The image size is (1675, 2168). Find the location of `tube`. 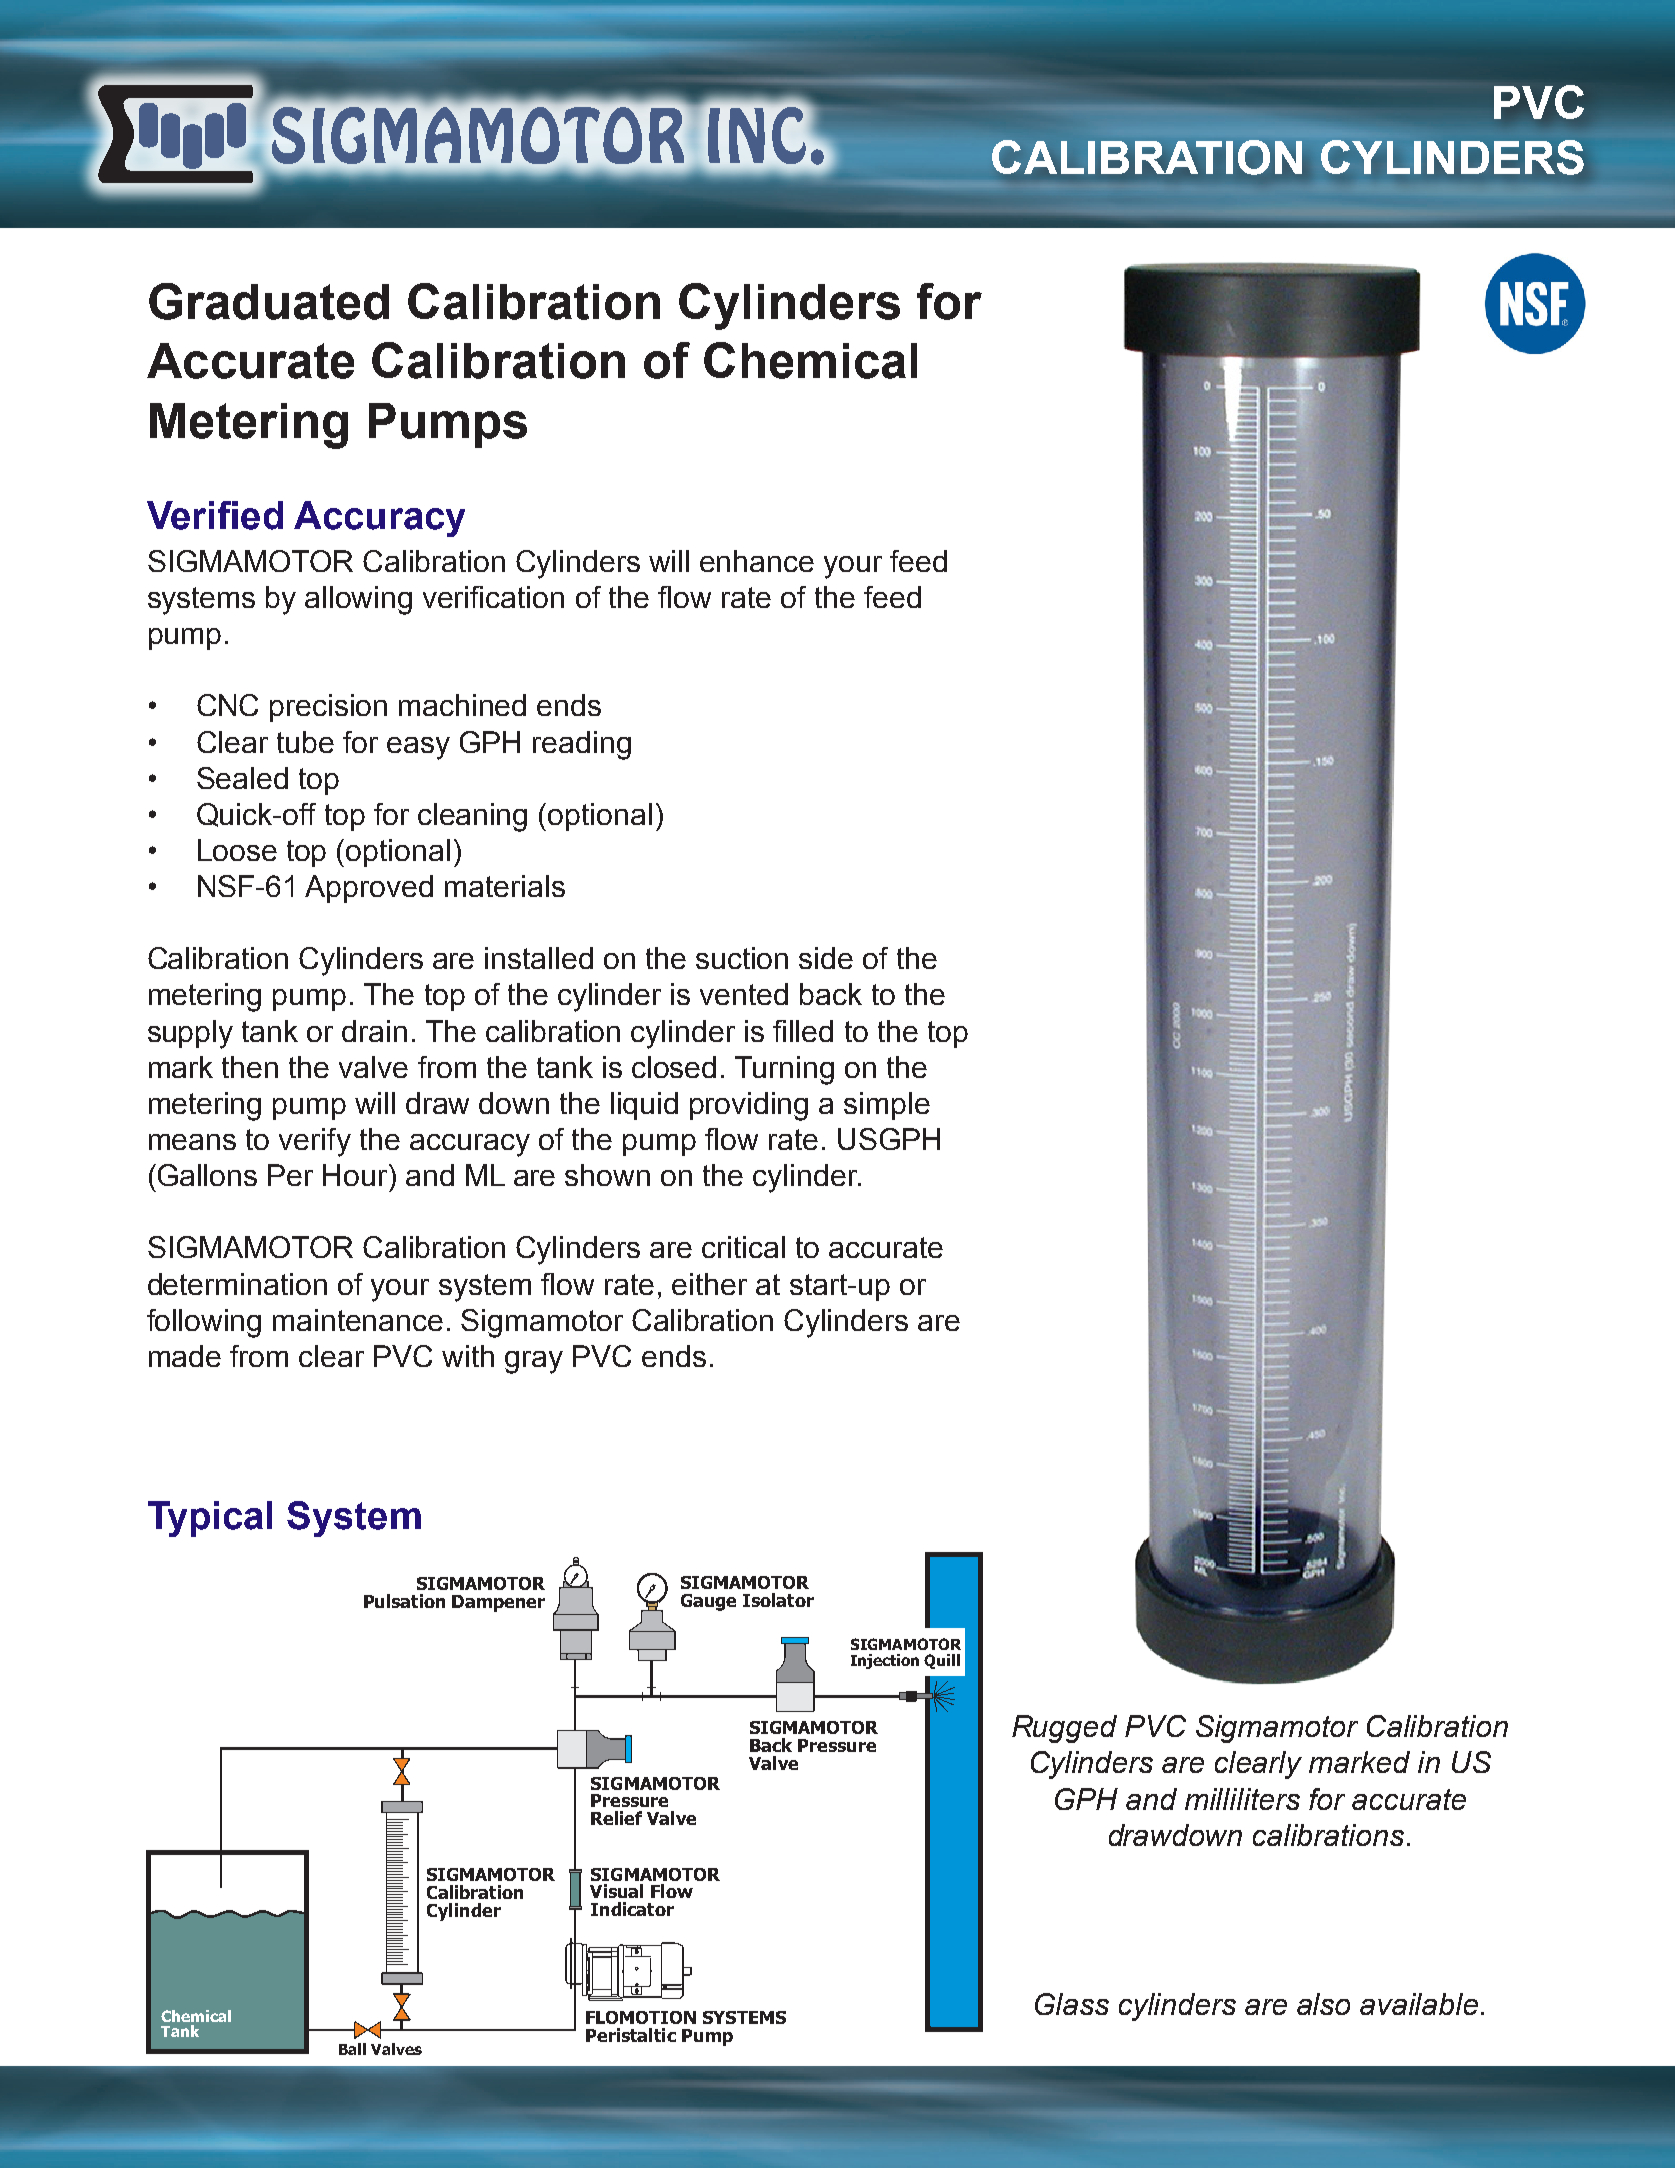

tube is located at coordinates (305, 742).
